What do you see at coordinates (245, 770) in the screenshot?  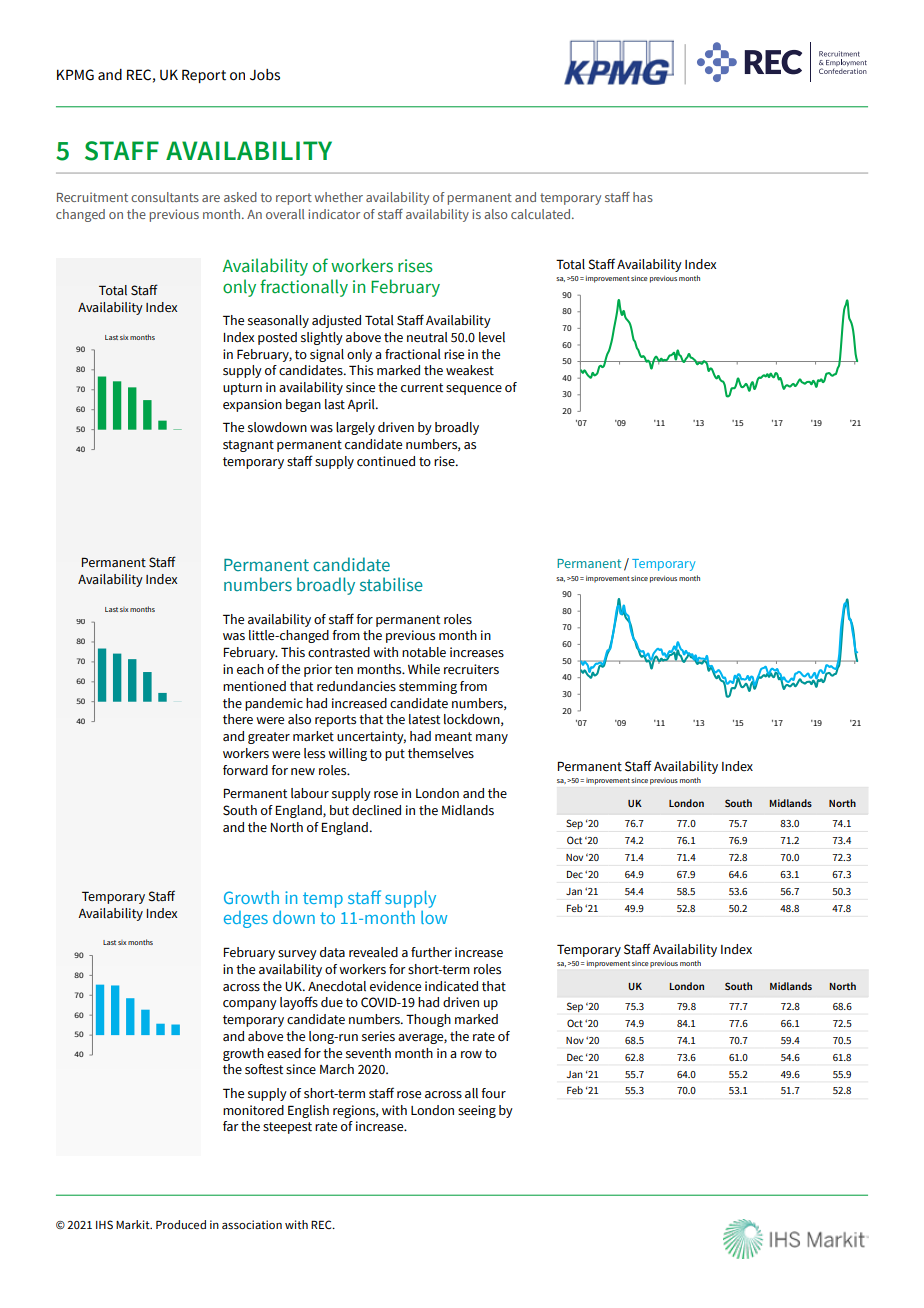 I see `forward` at bounding box center [245, 770].
